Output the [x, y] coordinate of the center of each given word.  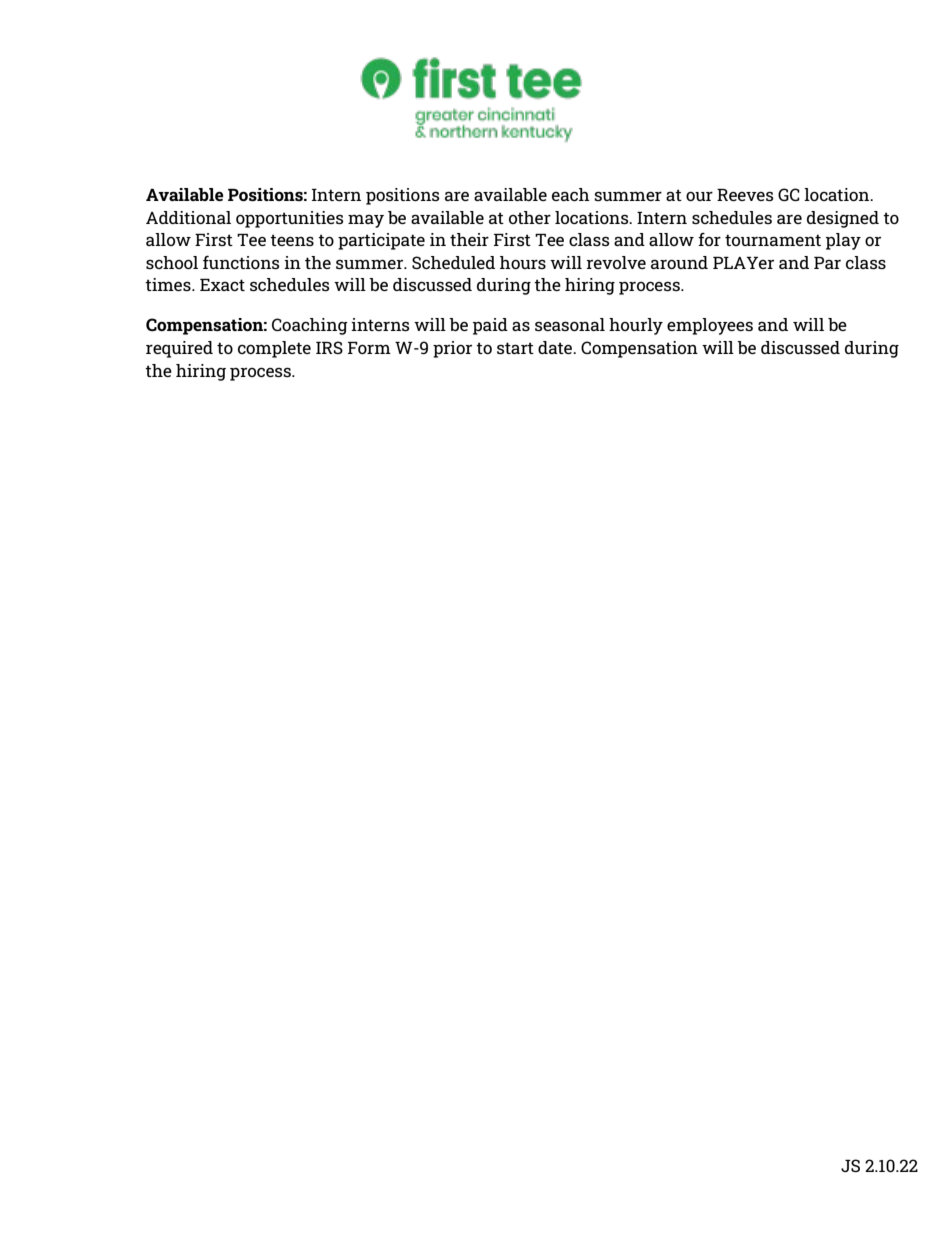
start [515, 348]
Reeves [745, 195]
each [571, 194]
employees [710, 326]
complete [274, 349]
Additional [188, 217]
